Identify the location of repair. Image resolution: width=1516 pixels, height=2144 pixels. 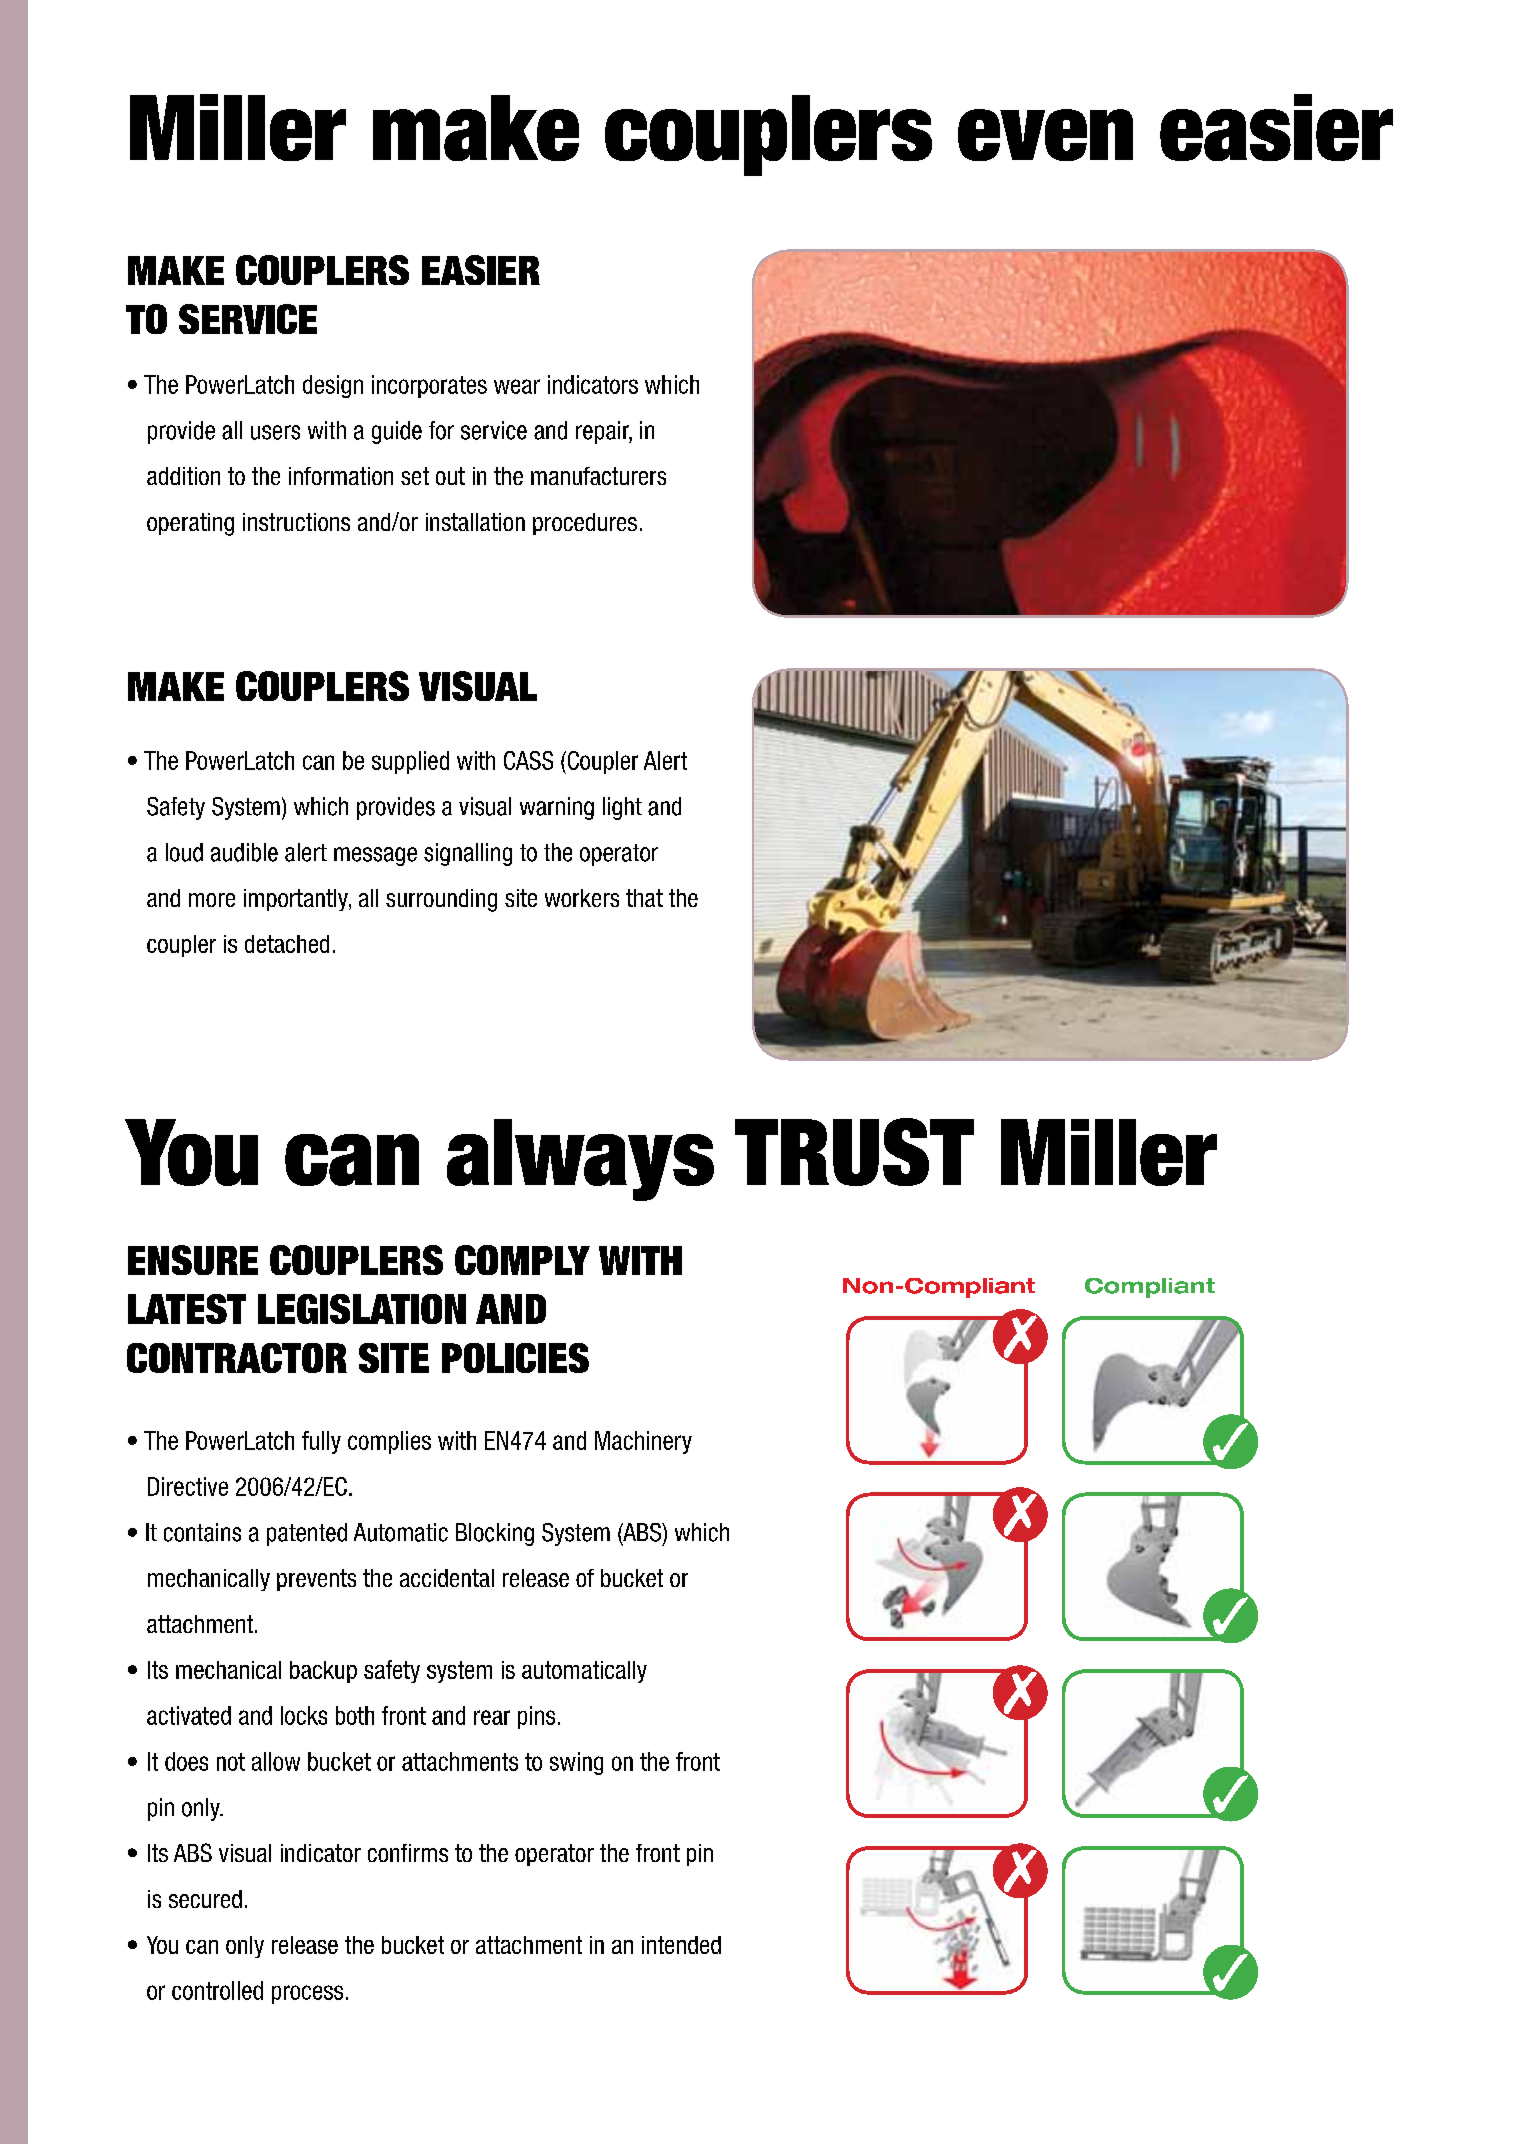
(604, 432).
